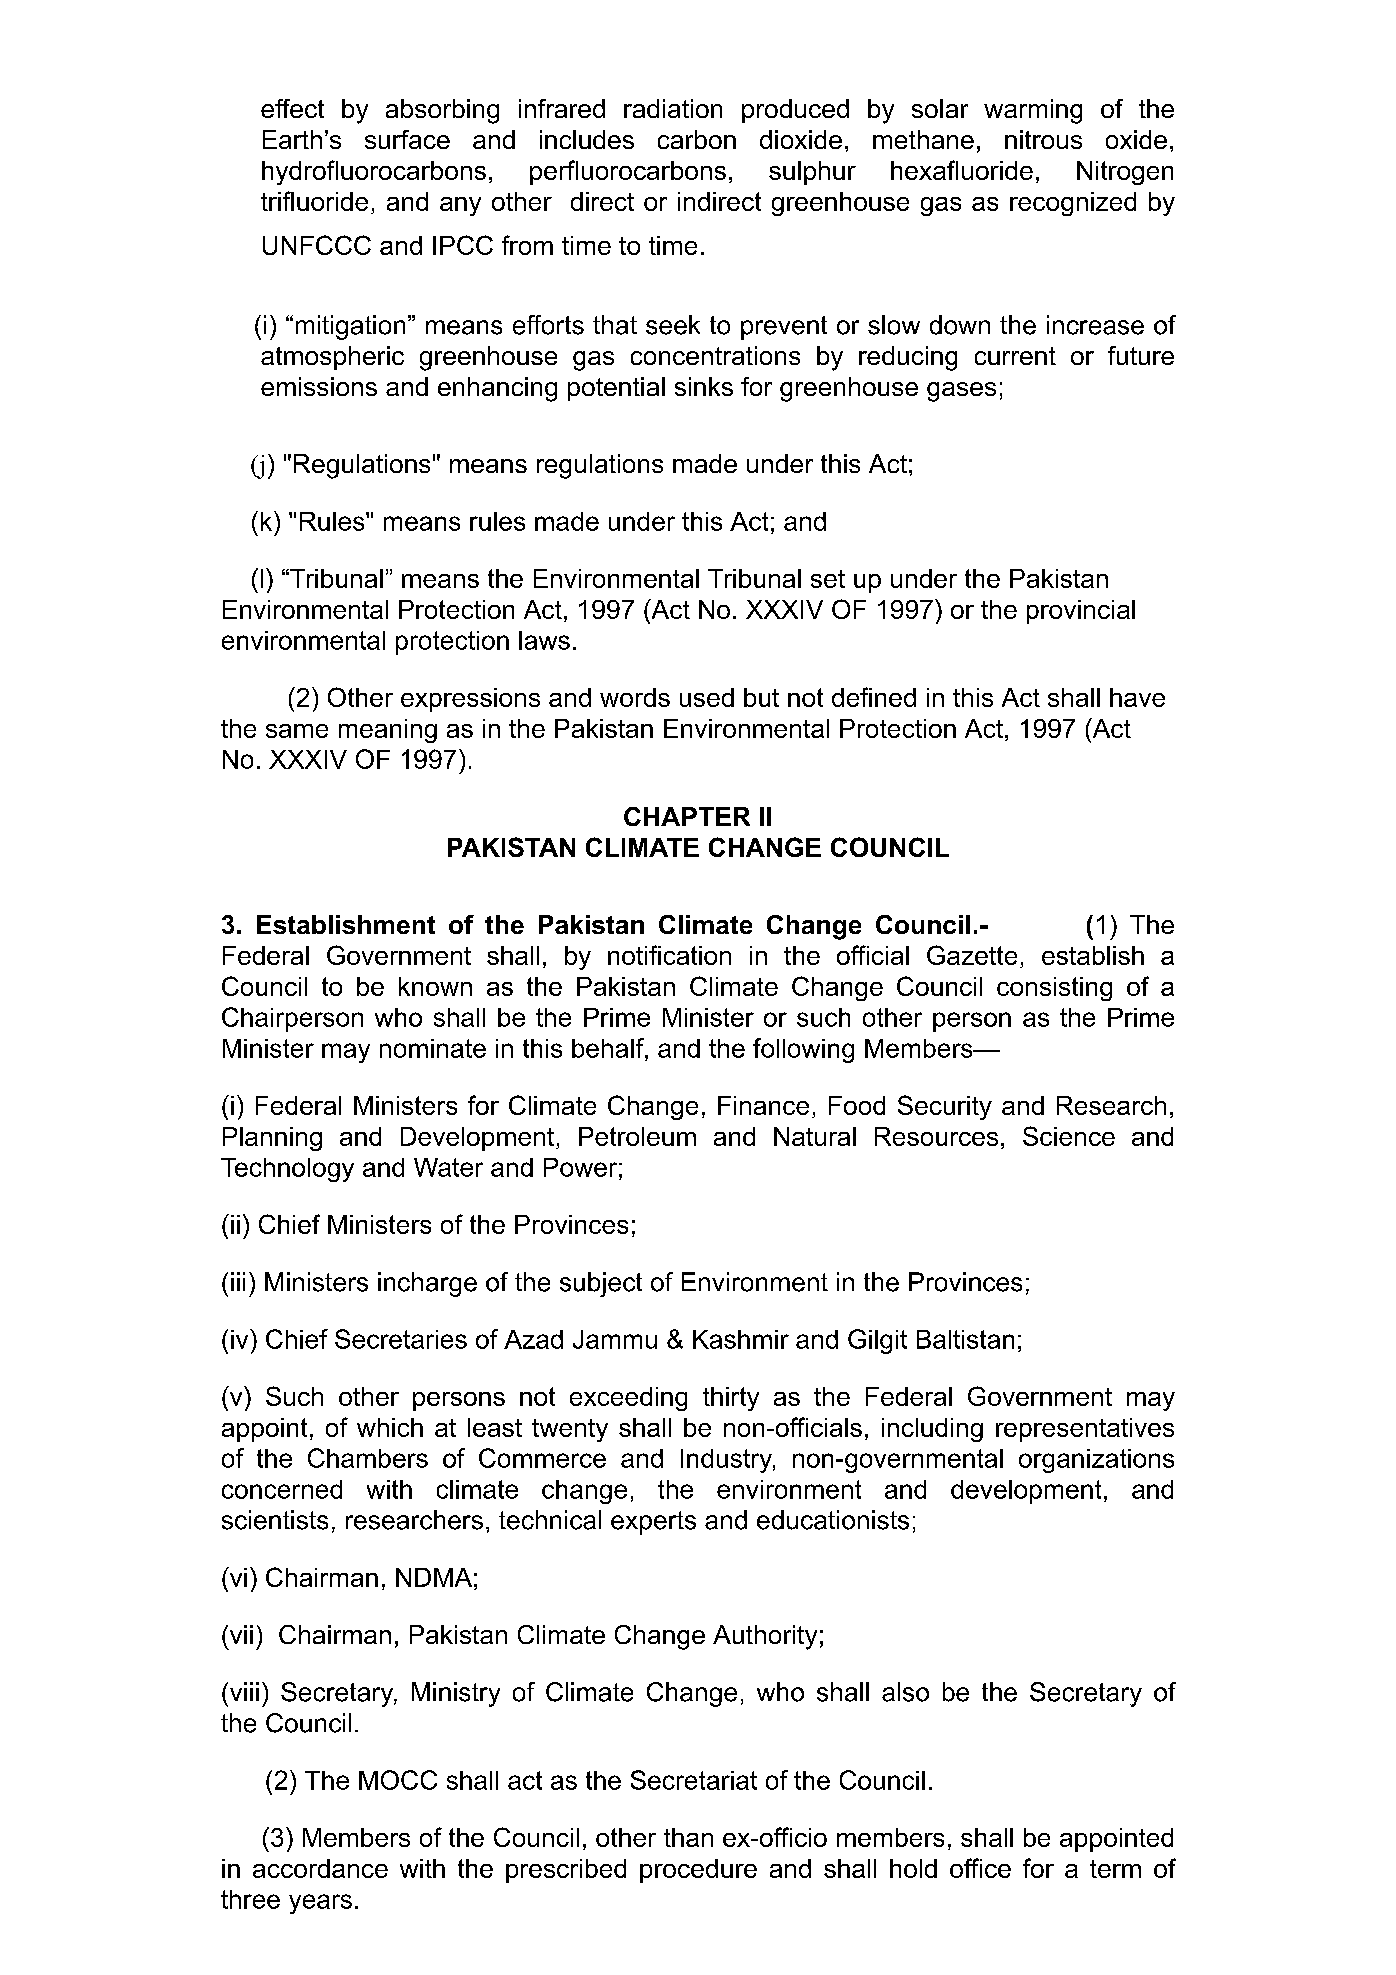  I want to click on radiation, so click(673, 108).
